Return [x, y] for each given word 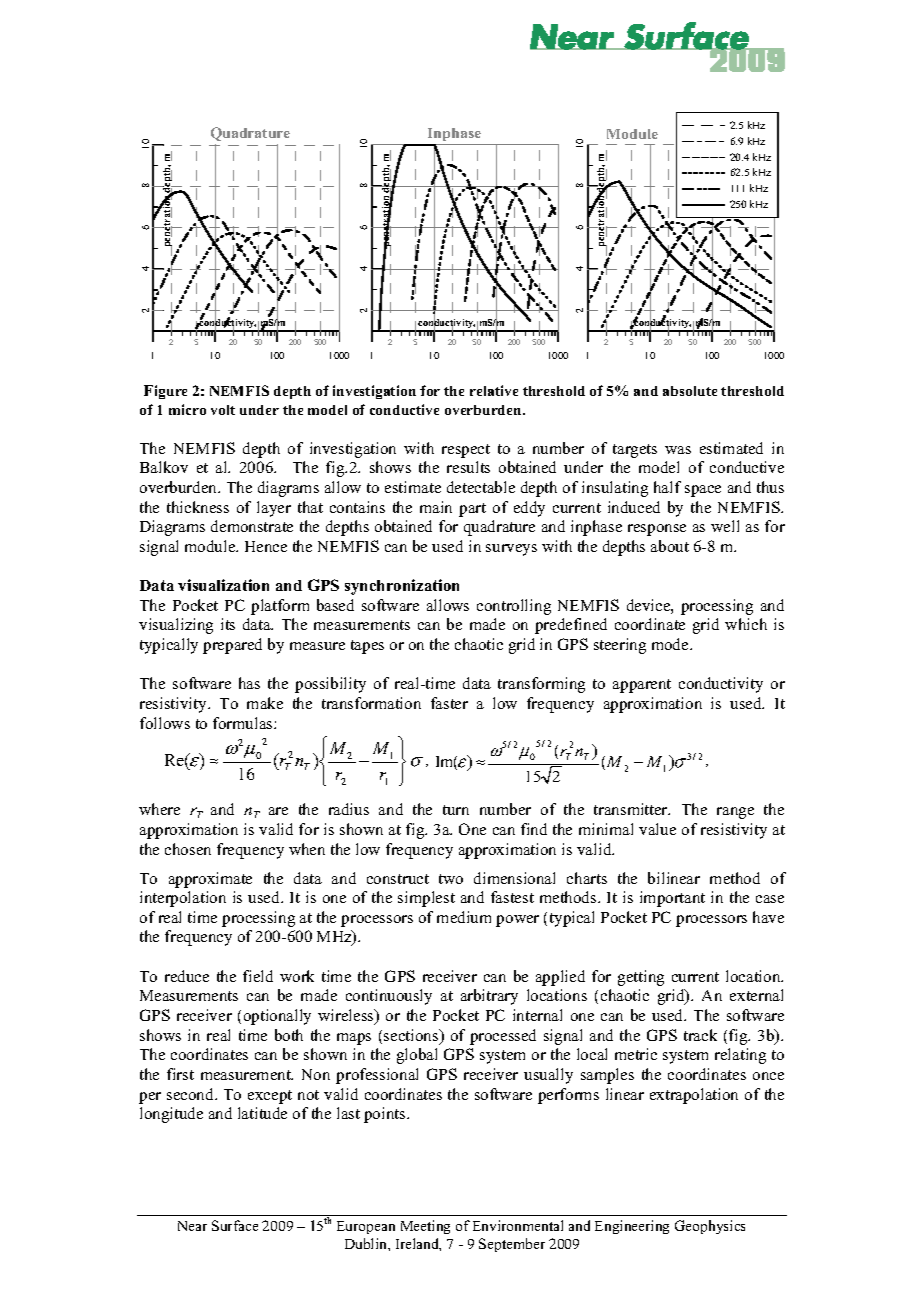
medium [464, 917]
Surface [235, 1225]
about [670, 546]
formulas [244, 723]
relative [494, 390]
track [700, 1035]
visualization [223, 585]
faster [449, 703]
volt [223, 410]
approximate [210, 880]
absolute [690, 391]
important [672, 899]
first [180, 1074]
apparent [642, 686]
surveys [511, 550]
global [417, 1056]
